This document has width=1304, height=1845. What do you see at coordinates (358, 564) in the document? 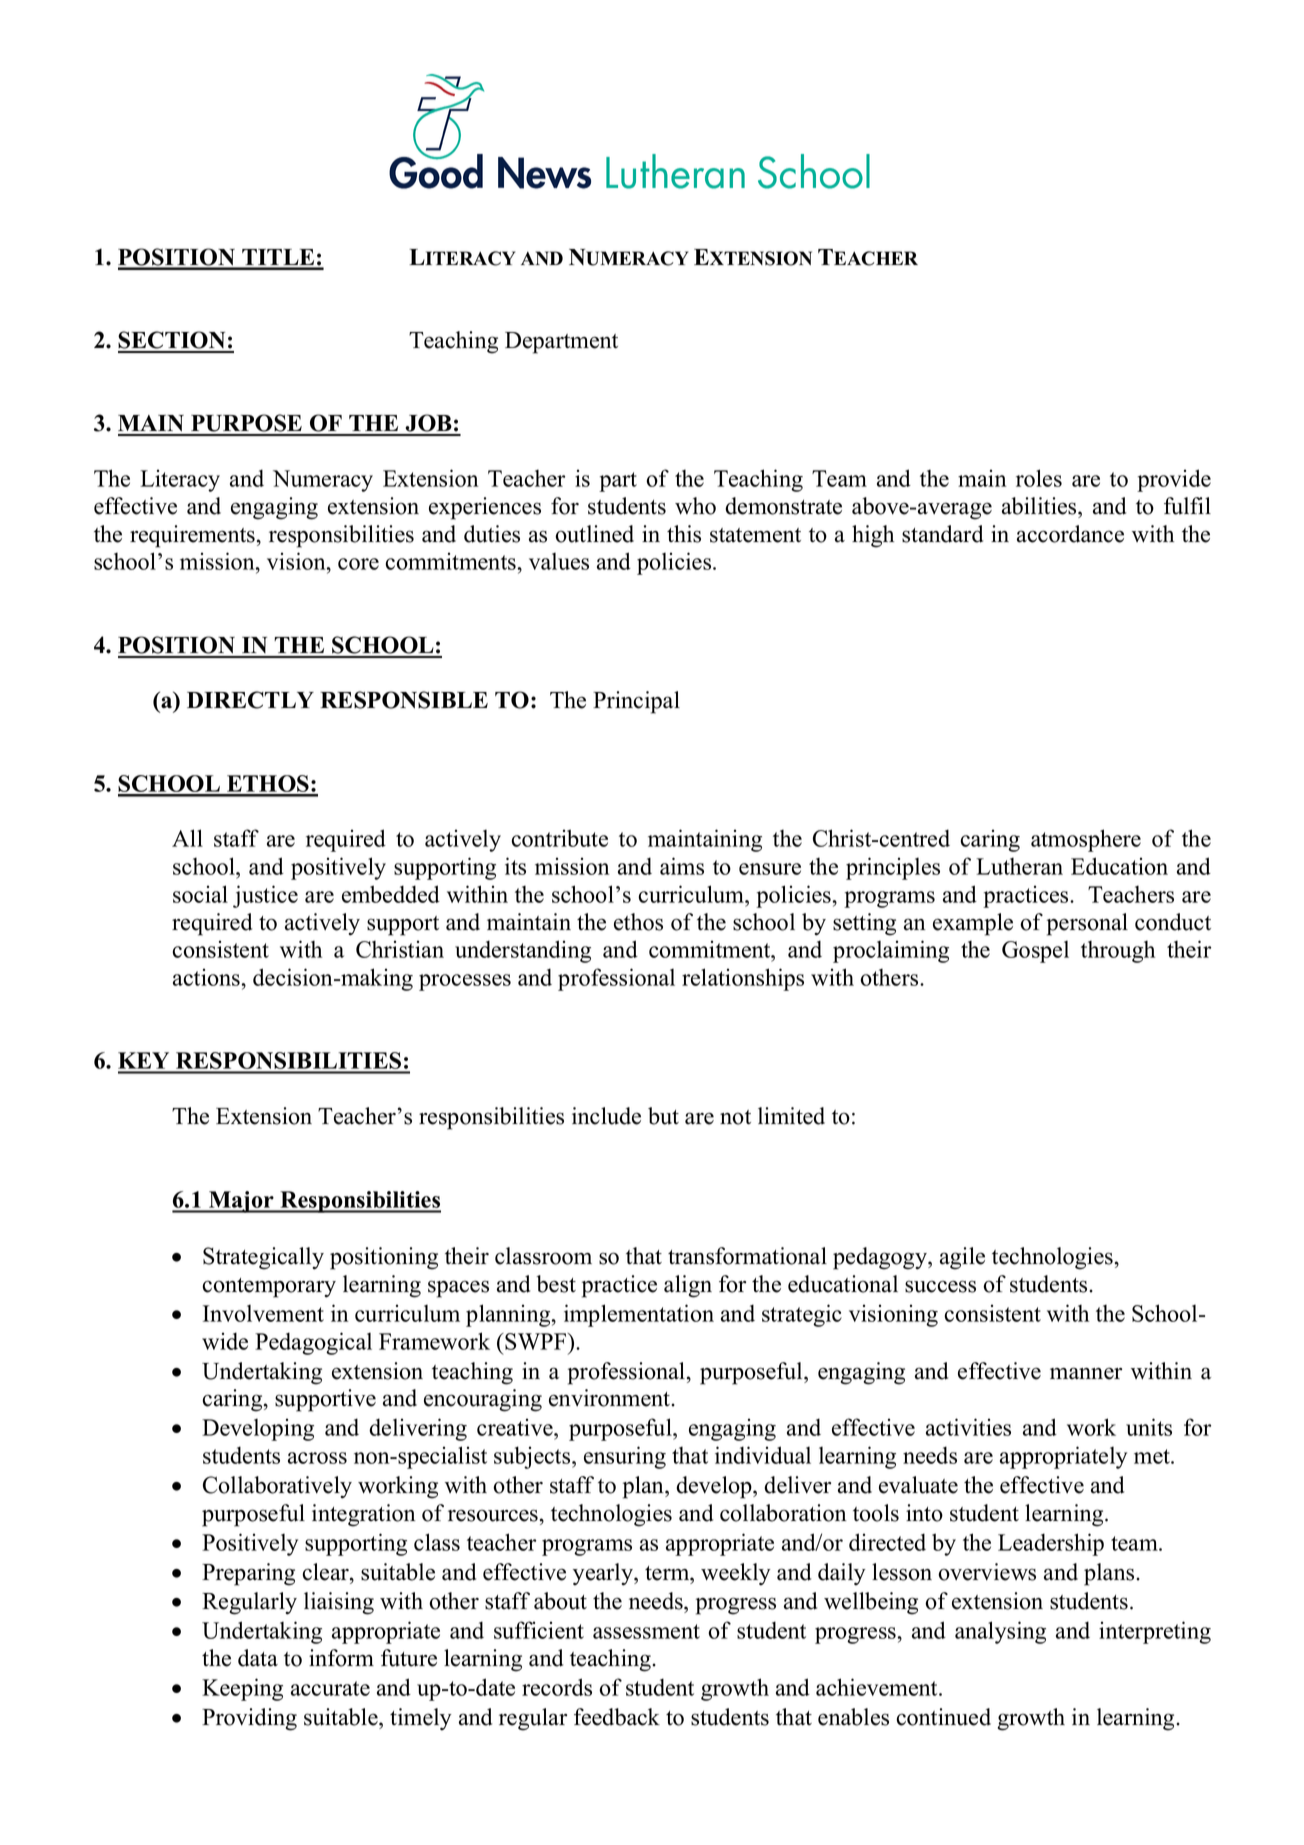
I see `core` at bounding box center [358, 564].
